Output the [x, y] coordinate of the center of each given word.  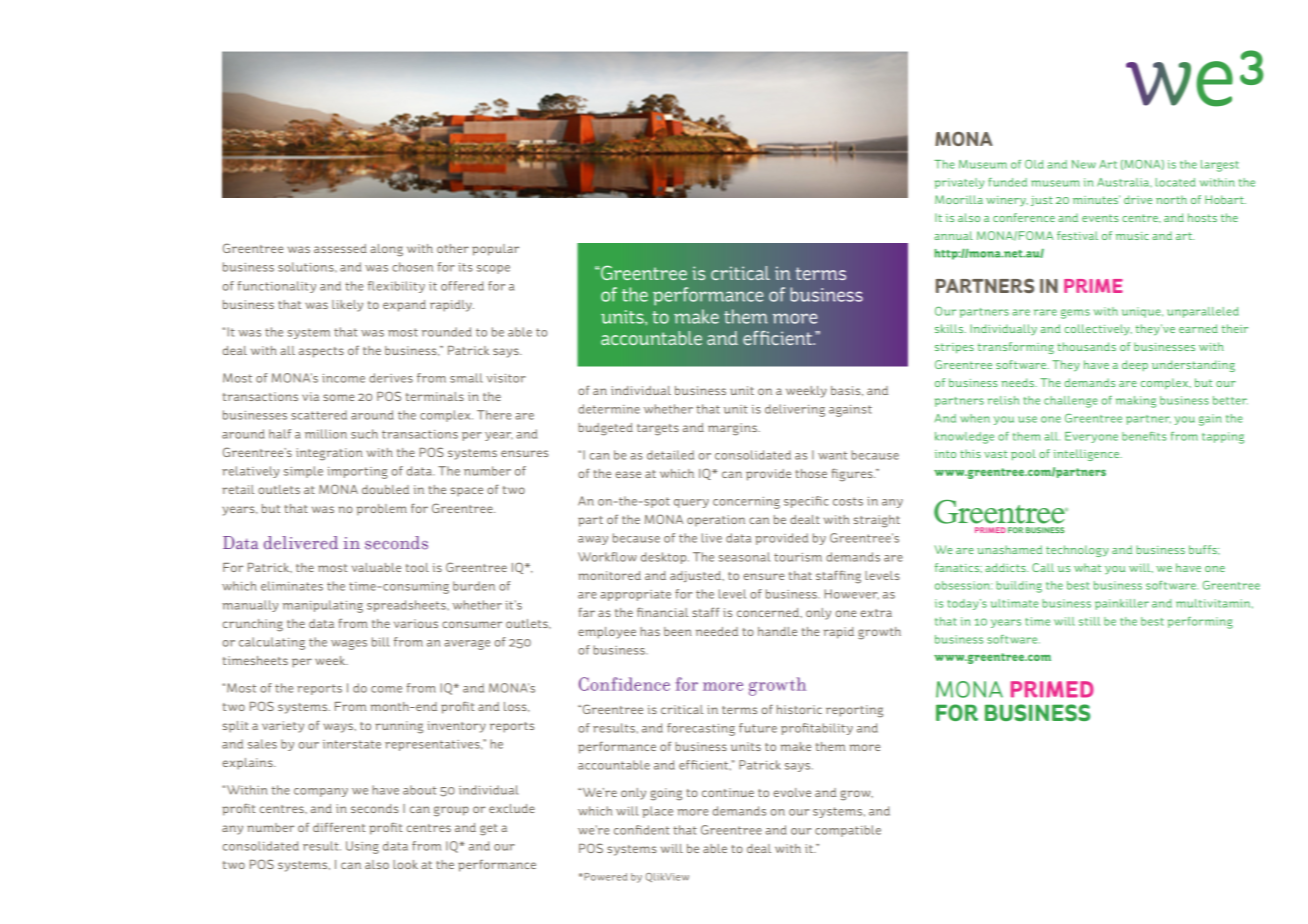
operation [716, 520]
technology [1077, 551]
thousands [1086, 346]
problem [382, 509]
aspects [321, 352]
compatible [848, 831]
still [1089, 621]
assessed [340, 248]
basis [847, 391]
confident [642, 830]
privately [959, 183]
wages [349, 645]
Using [362, 847]
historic [799, 709]
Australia [1124, 182]
